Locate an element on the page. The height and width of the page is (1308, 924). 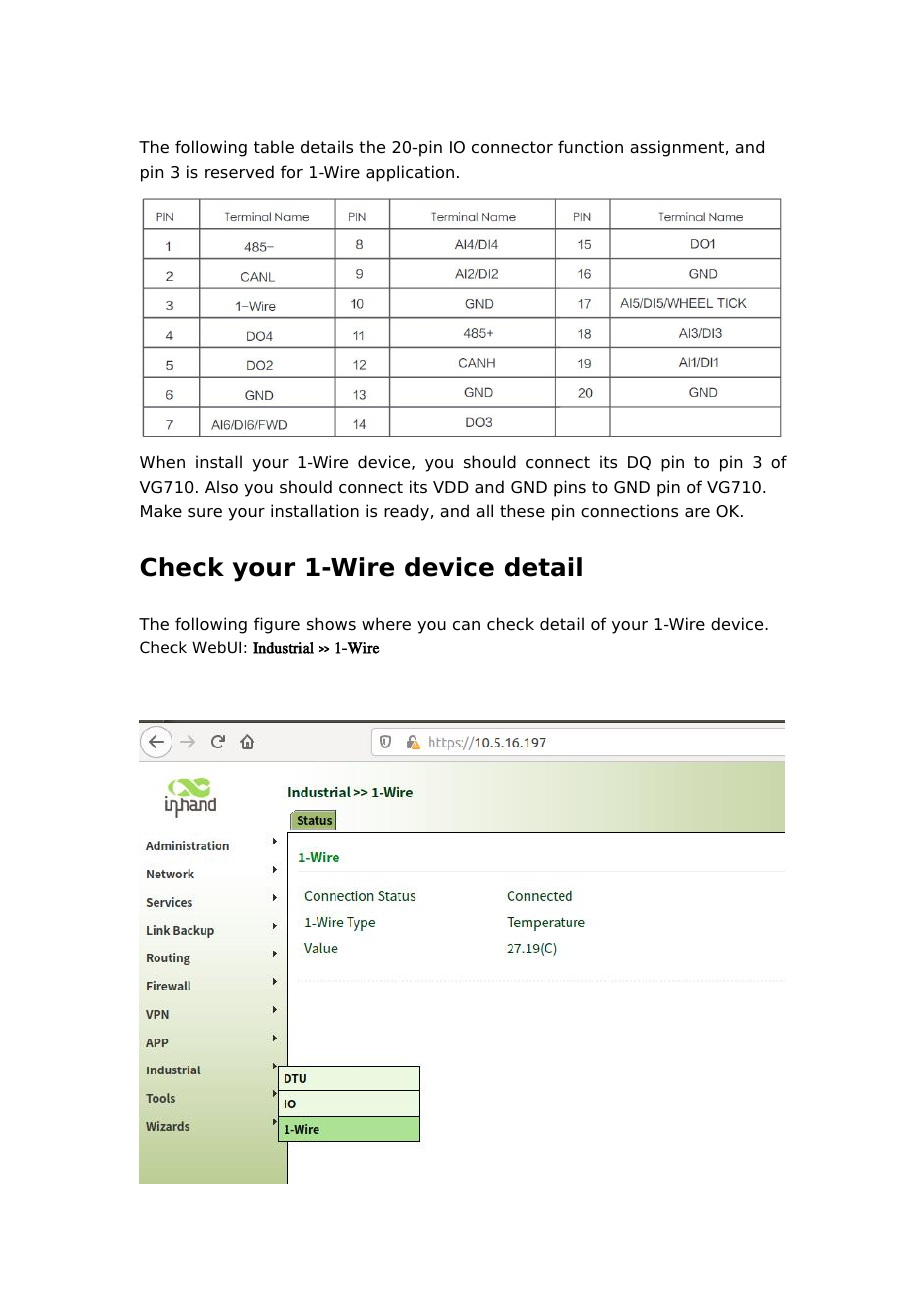
figure is located at coordinates (277, 625).
